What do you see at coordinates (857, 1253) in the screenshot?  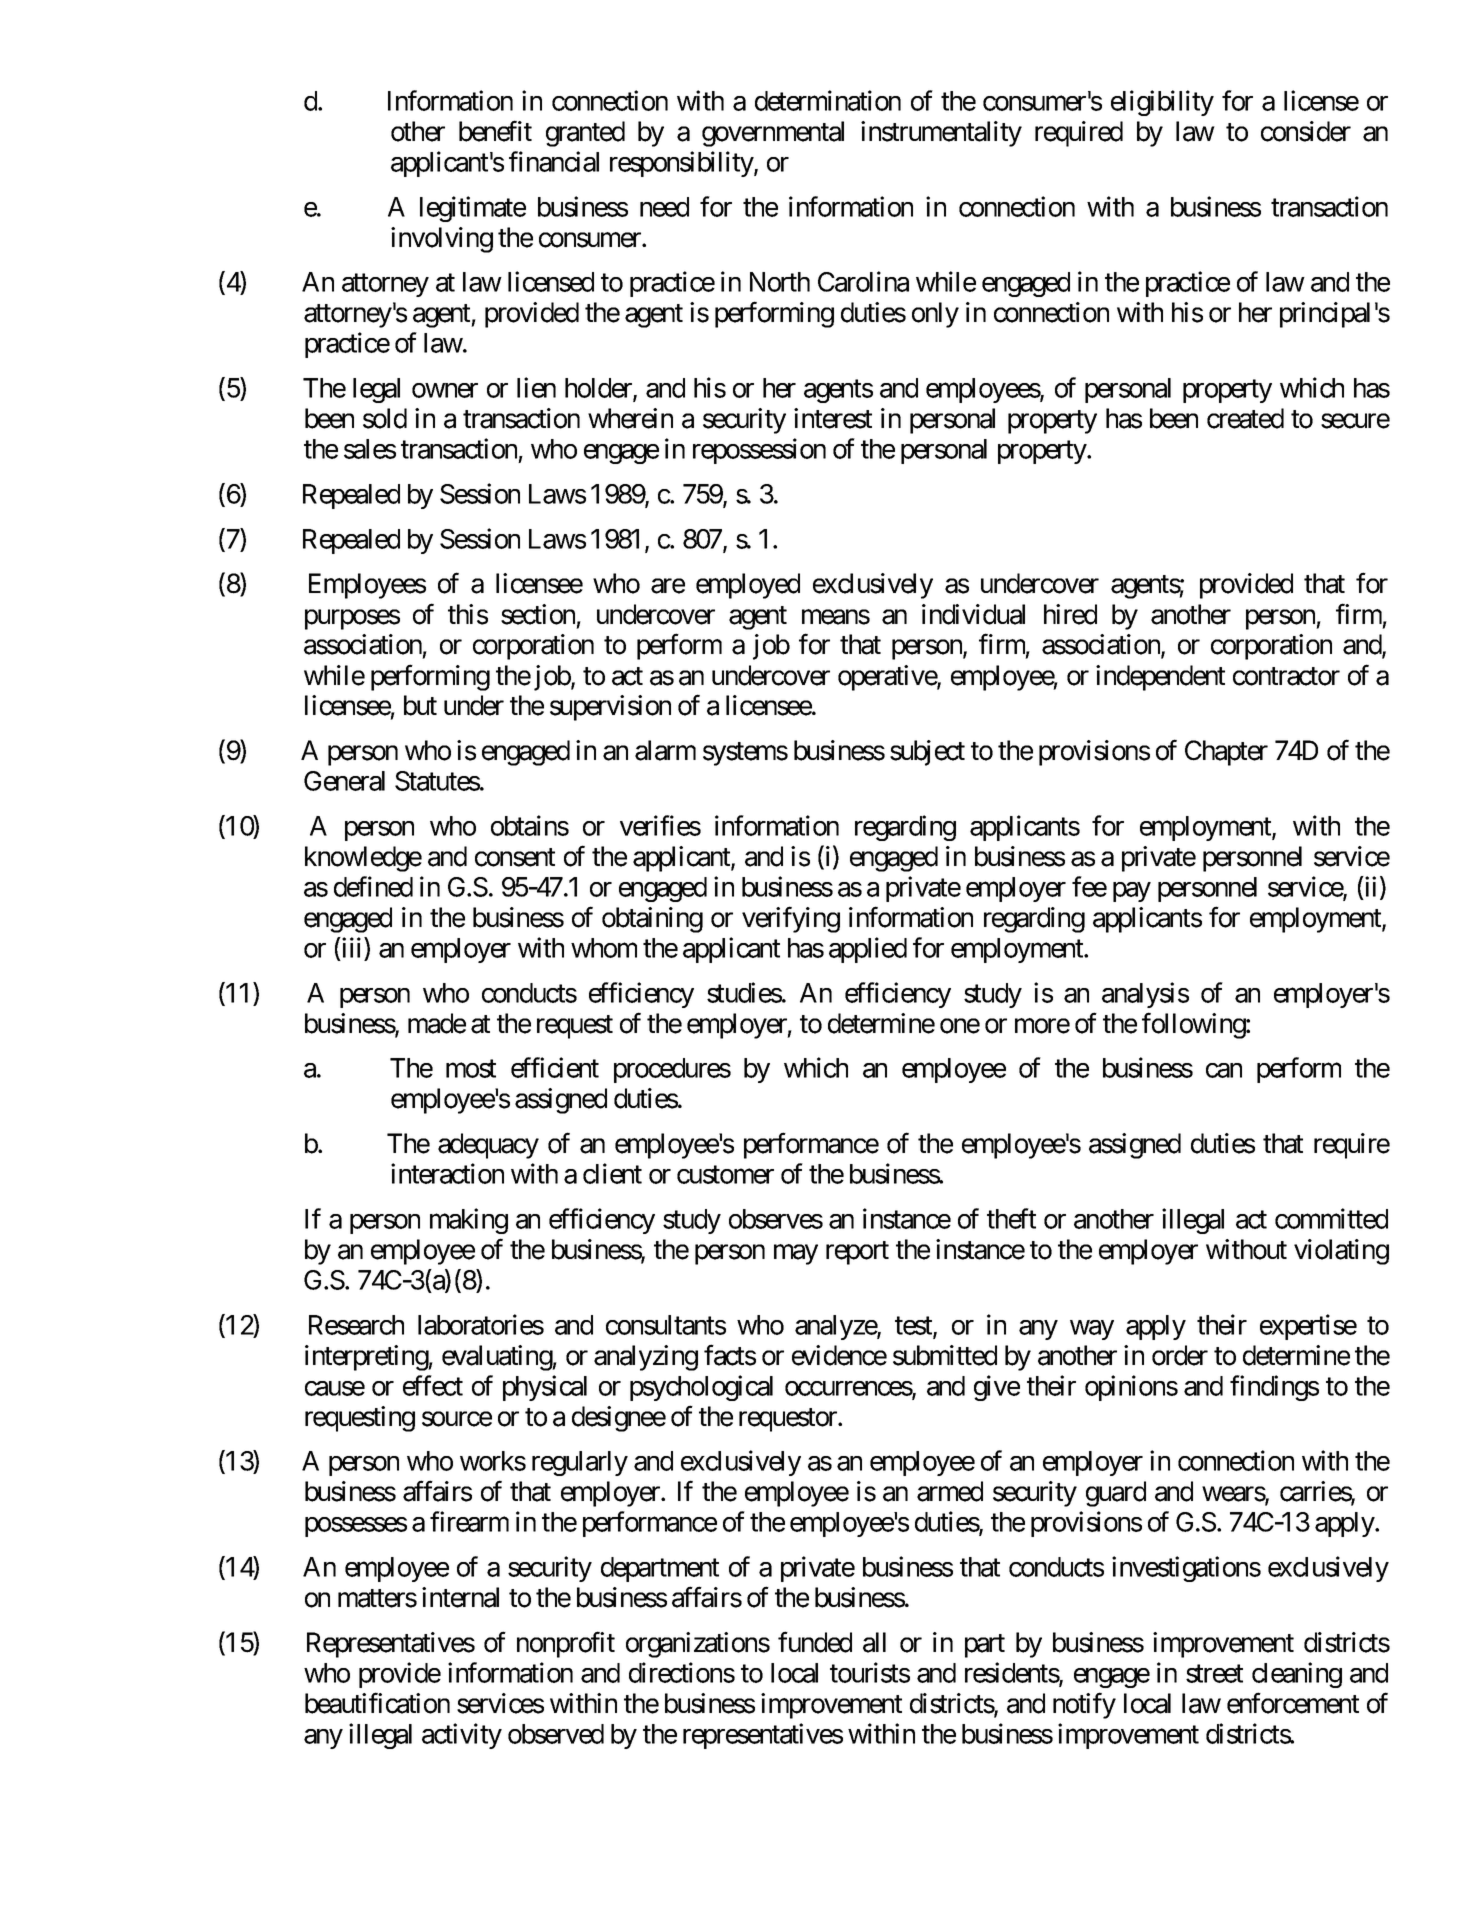 I see `report` at bounding box center [857, 1253].
